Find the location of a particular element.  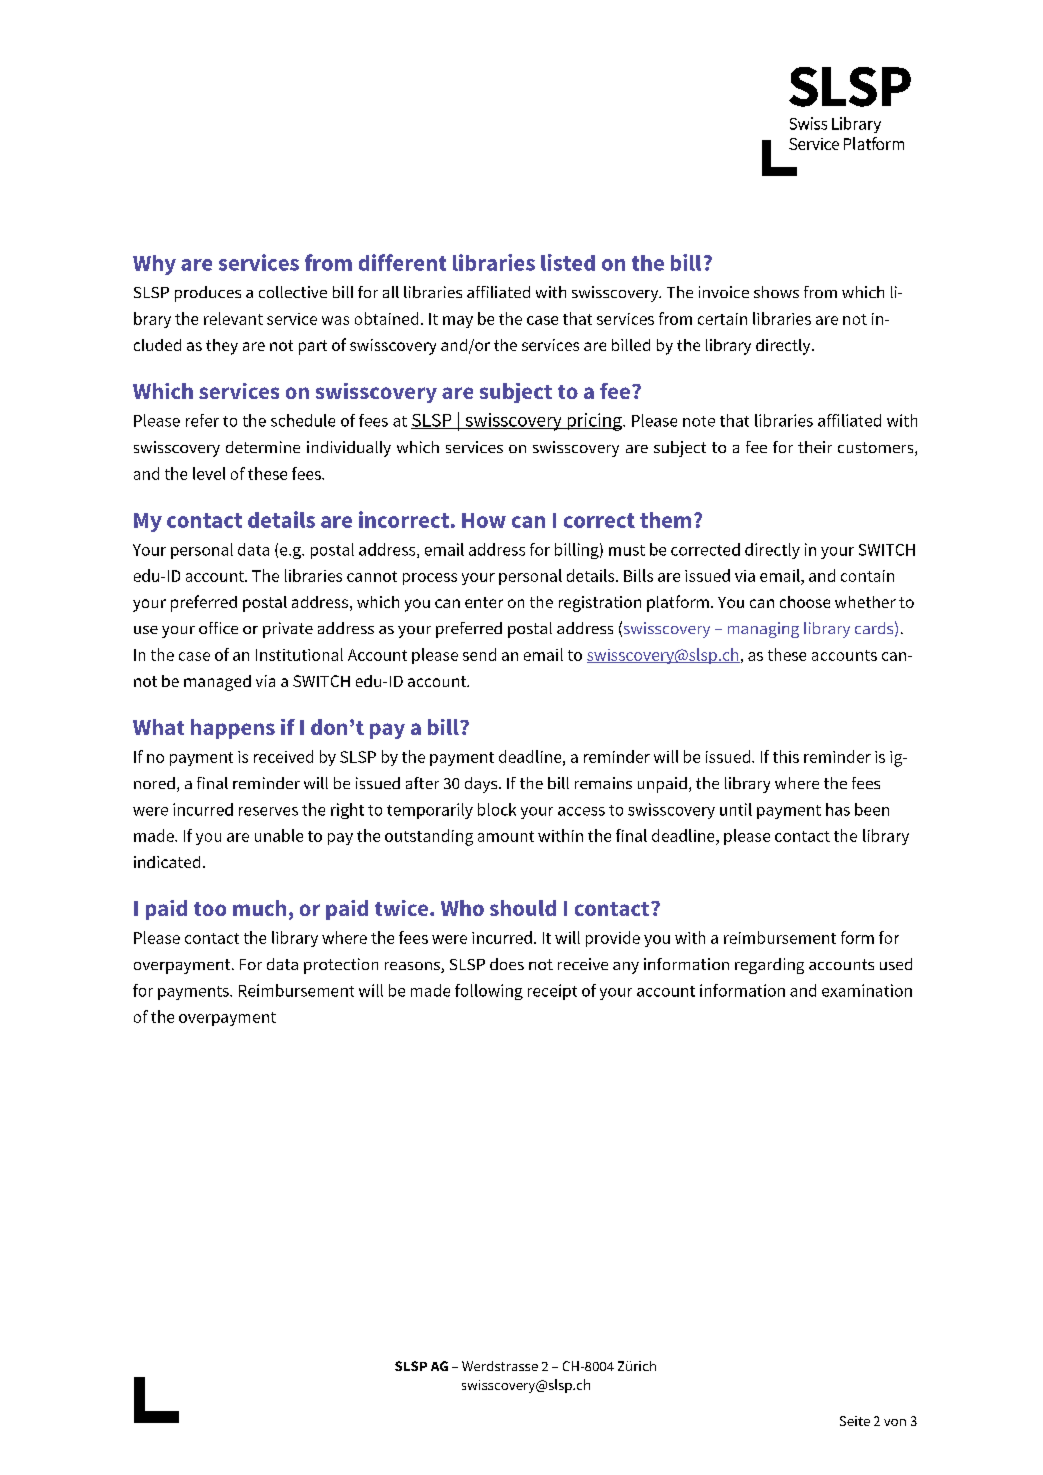

shows is located at coordinates (776, 292).
